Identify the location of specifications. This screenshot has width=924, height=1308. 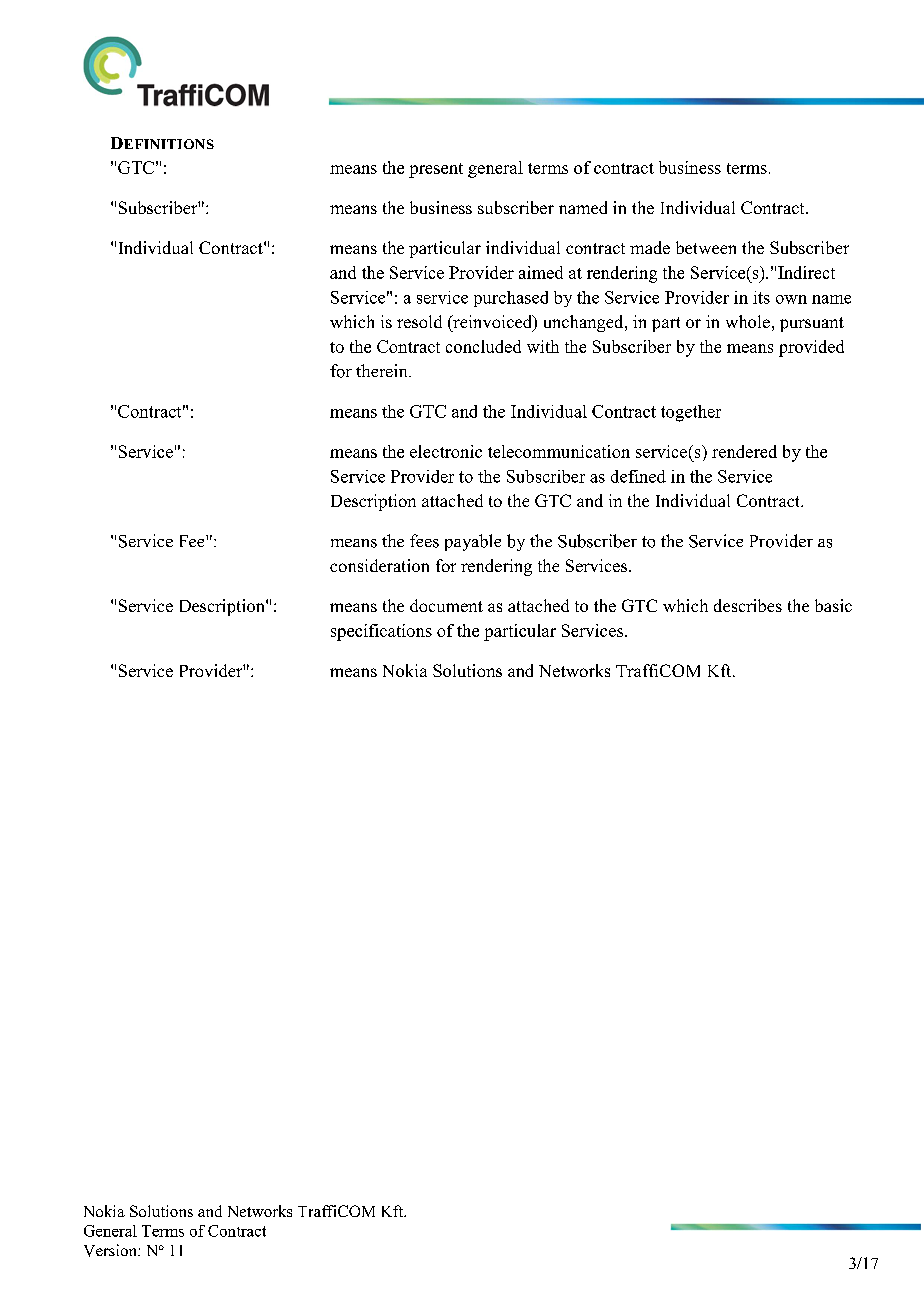
(381, 632).
